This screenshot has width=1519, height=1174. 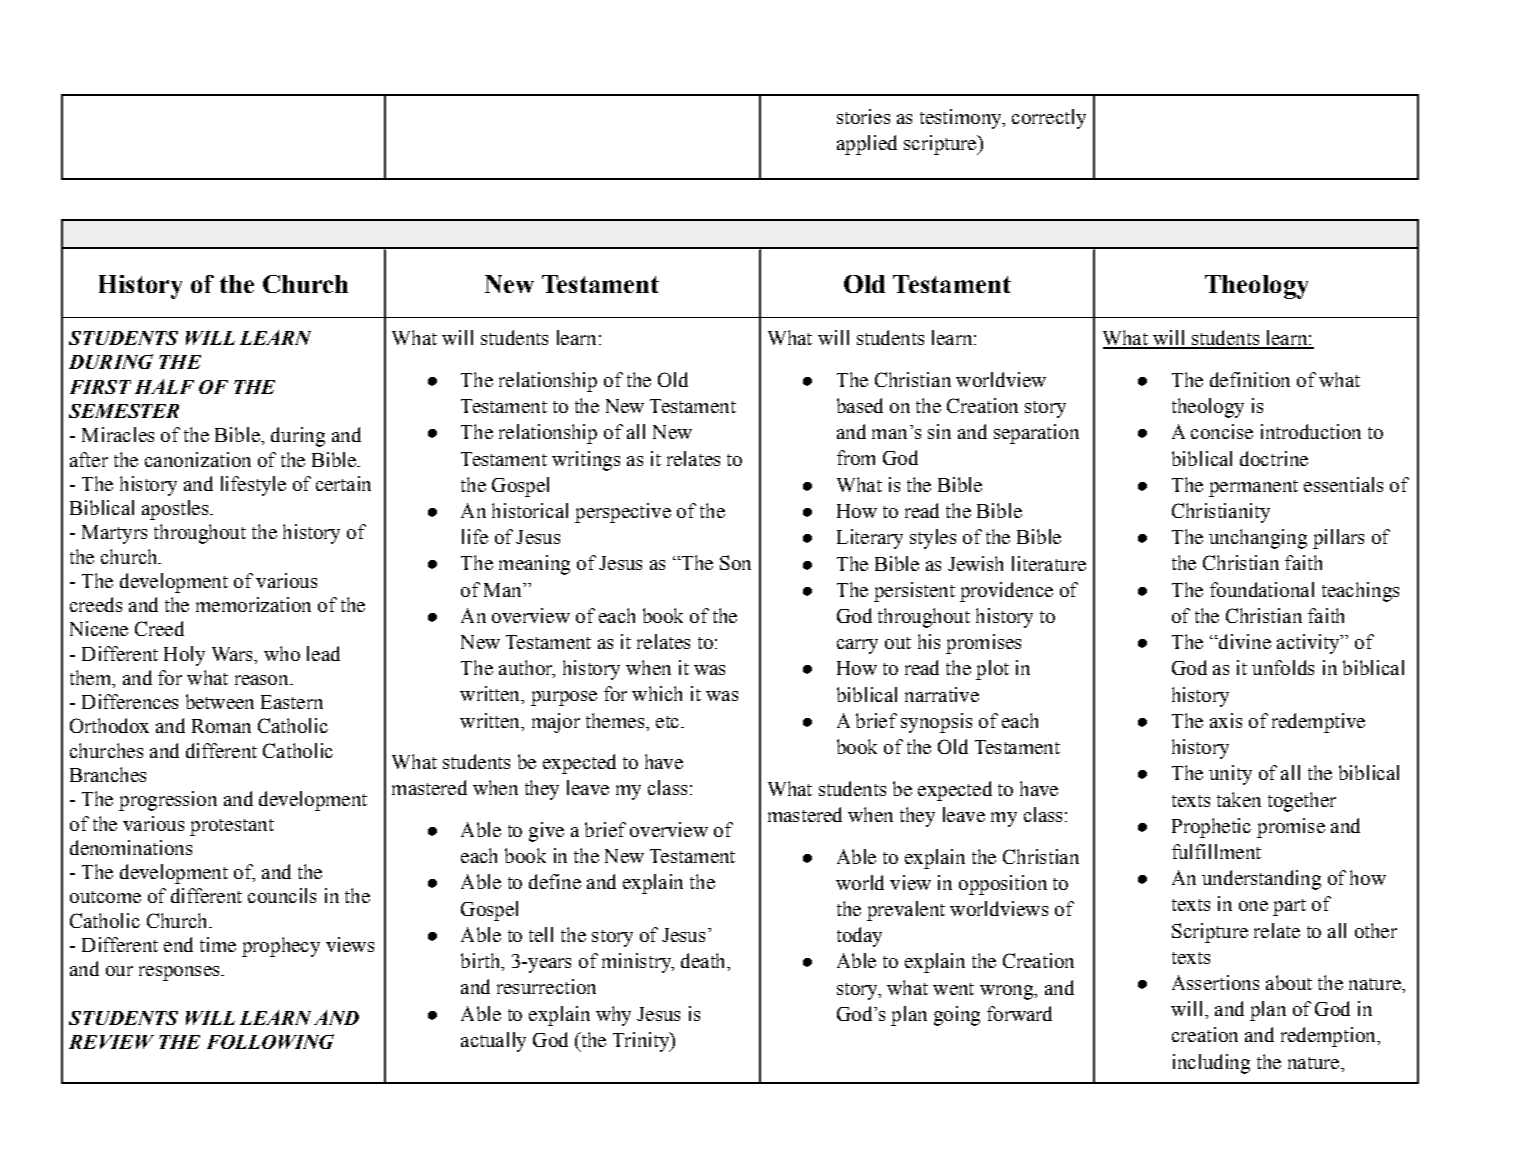 What do you see at coordinates (642, 1042) in the screenshot?
I see `Trinity` at bounding box center [642, 1042].
